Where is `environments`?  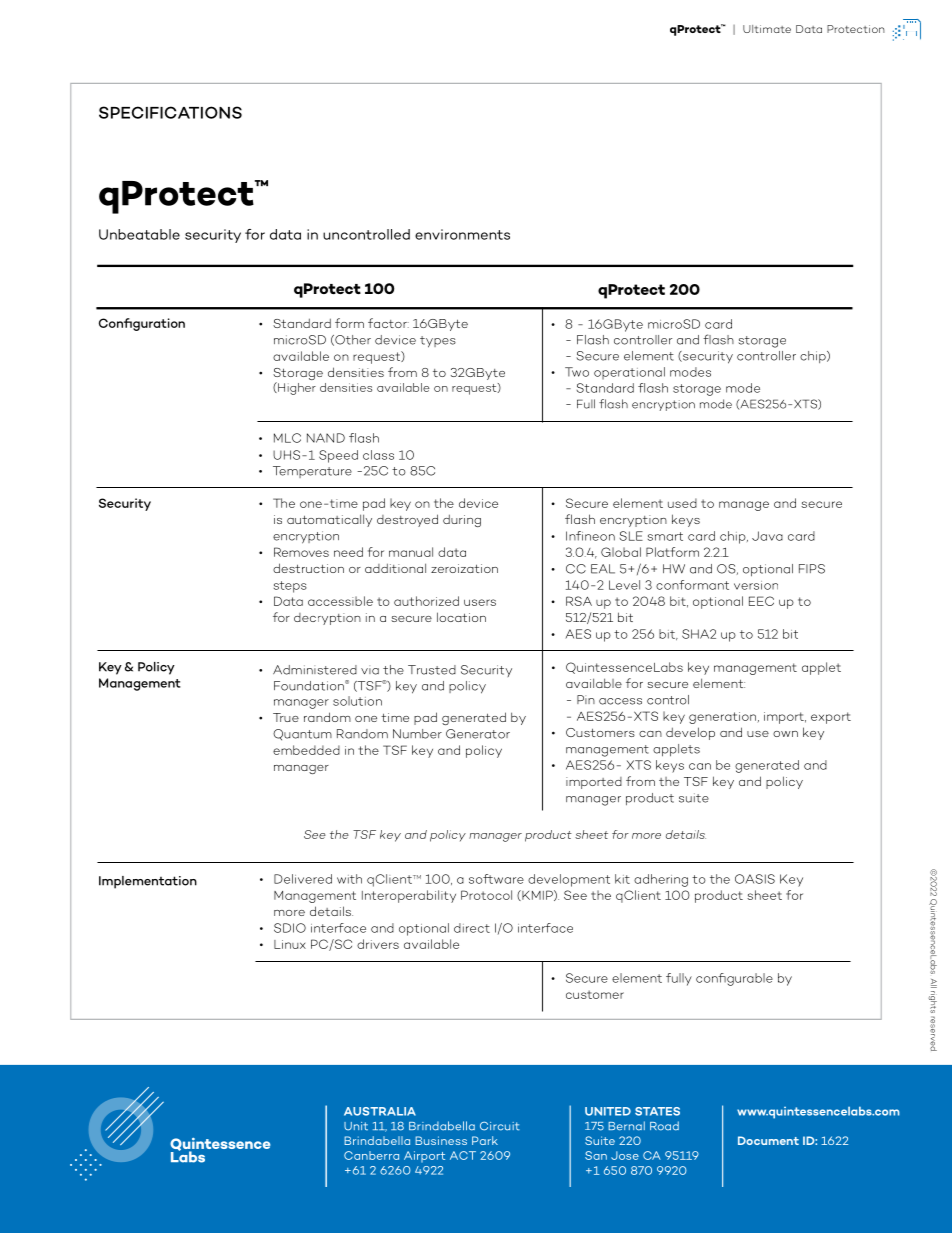
environments is located at coordinates (462, 234).
